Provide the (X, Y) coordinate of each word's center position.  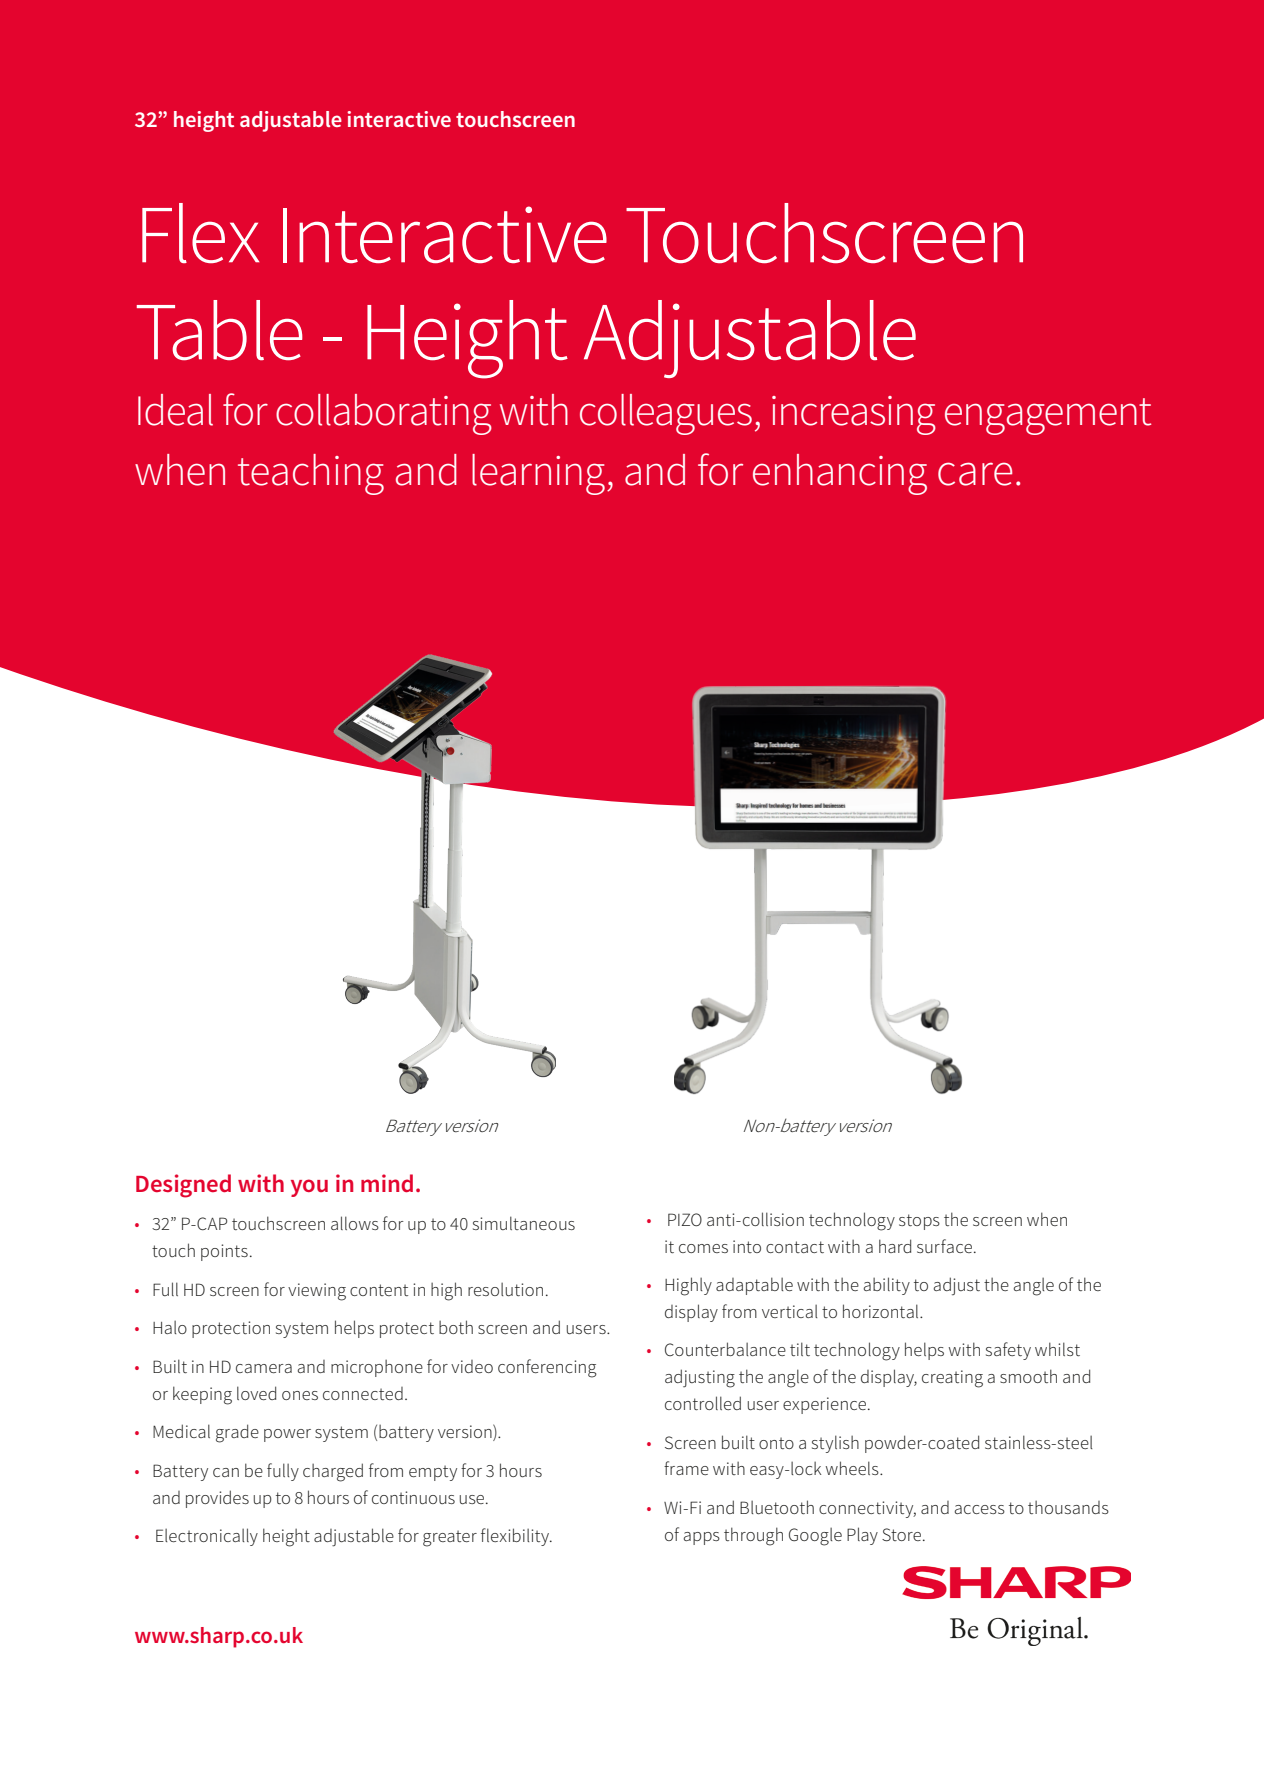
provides (217, 1499)
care (975, 474)
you (309, 1188)
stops (919, 1222)
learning (538, 474)
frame (686, 1468)
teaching (311, 474)
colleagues (666, 414)
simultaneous (524, 1223)
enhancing (840, 474)
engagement (1048, 416)
